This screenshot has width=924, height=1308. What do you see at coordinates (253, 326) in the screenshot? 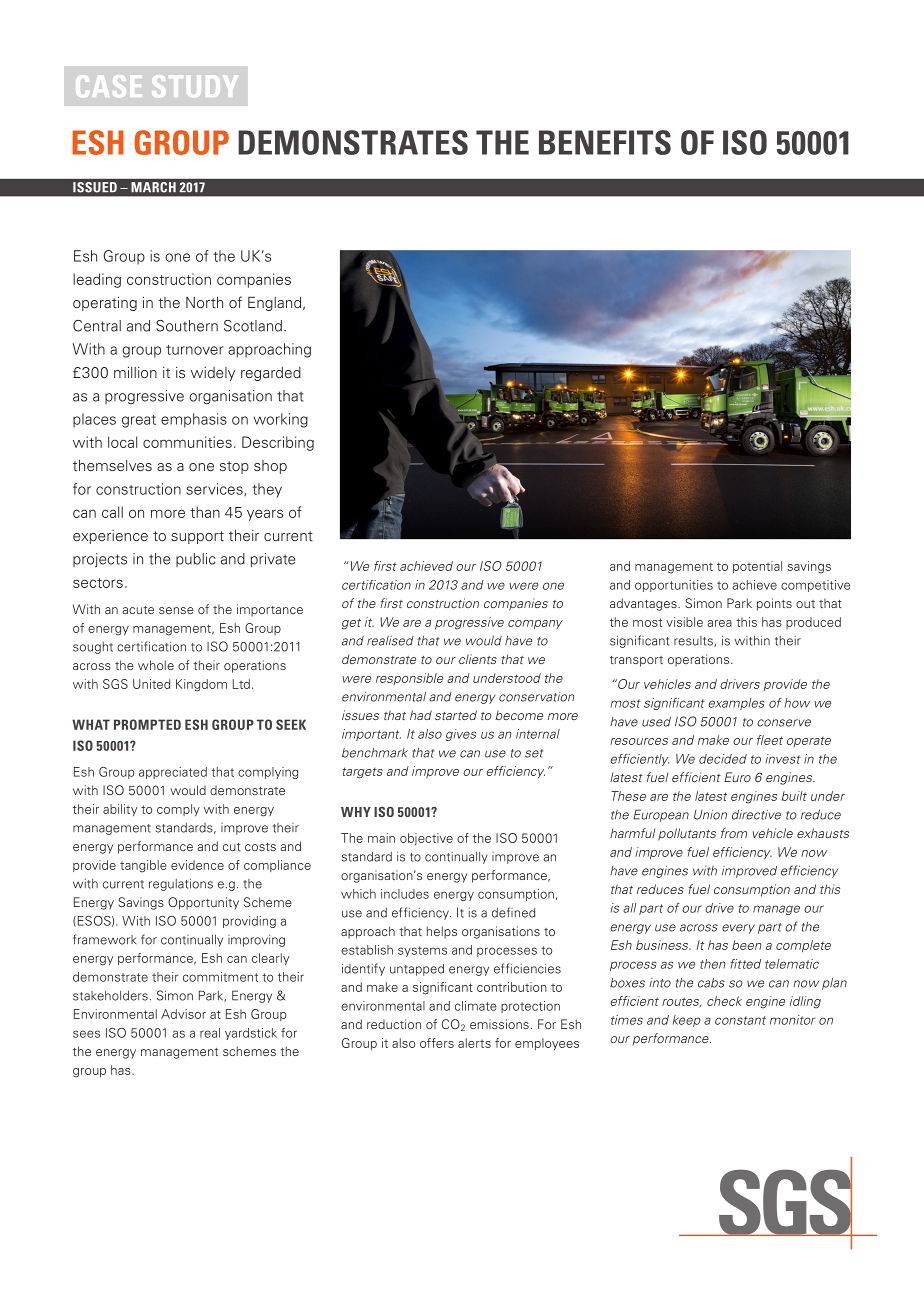
I see `Scotland` at bounding box center [253, 326].
